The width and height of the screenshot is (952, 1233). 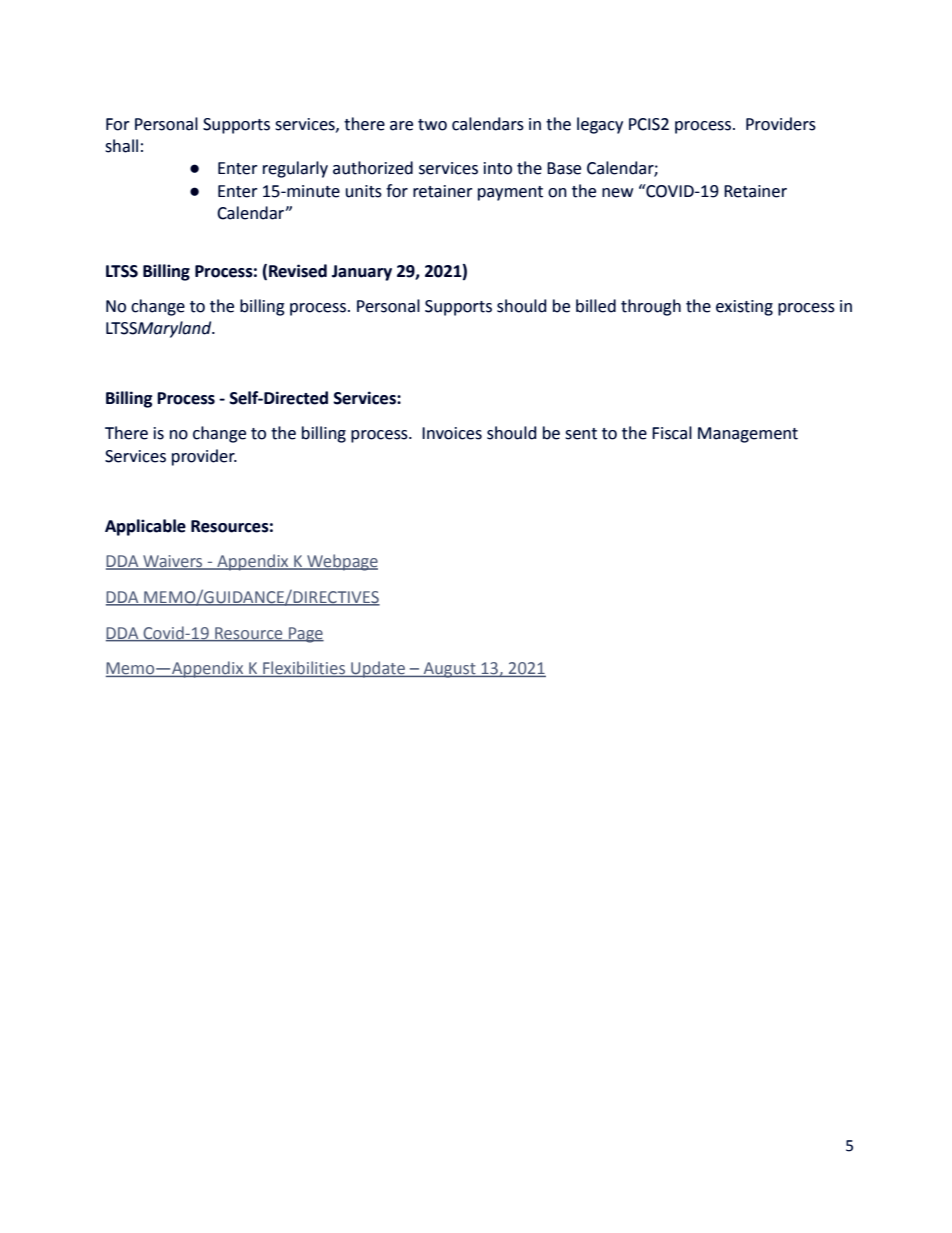 What do you see at coordinates (600, 125) in the screenshot?
I see `legacy` at bounding box center [600, 125].
